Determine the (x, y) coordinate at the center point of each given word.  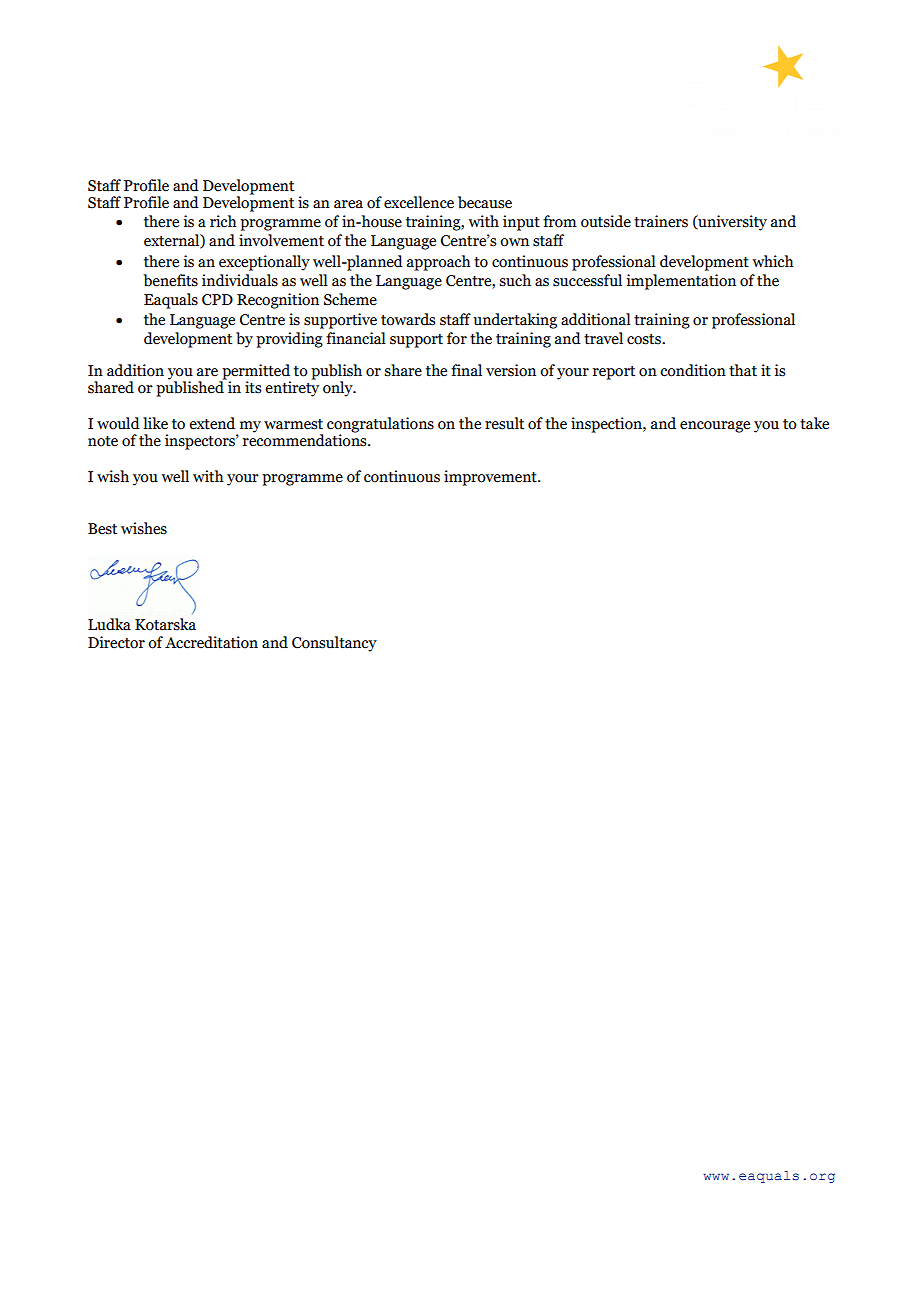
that (743, 370)
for (457, 338)
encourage (715, 427)
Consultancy (334, 644)
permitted (256, 372)
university (731, 223)
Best (102, 529)
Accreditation (211, 642)
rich (223, 221)
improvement (491, 478)
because (485, 202)
